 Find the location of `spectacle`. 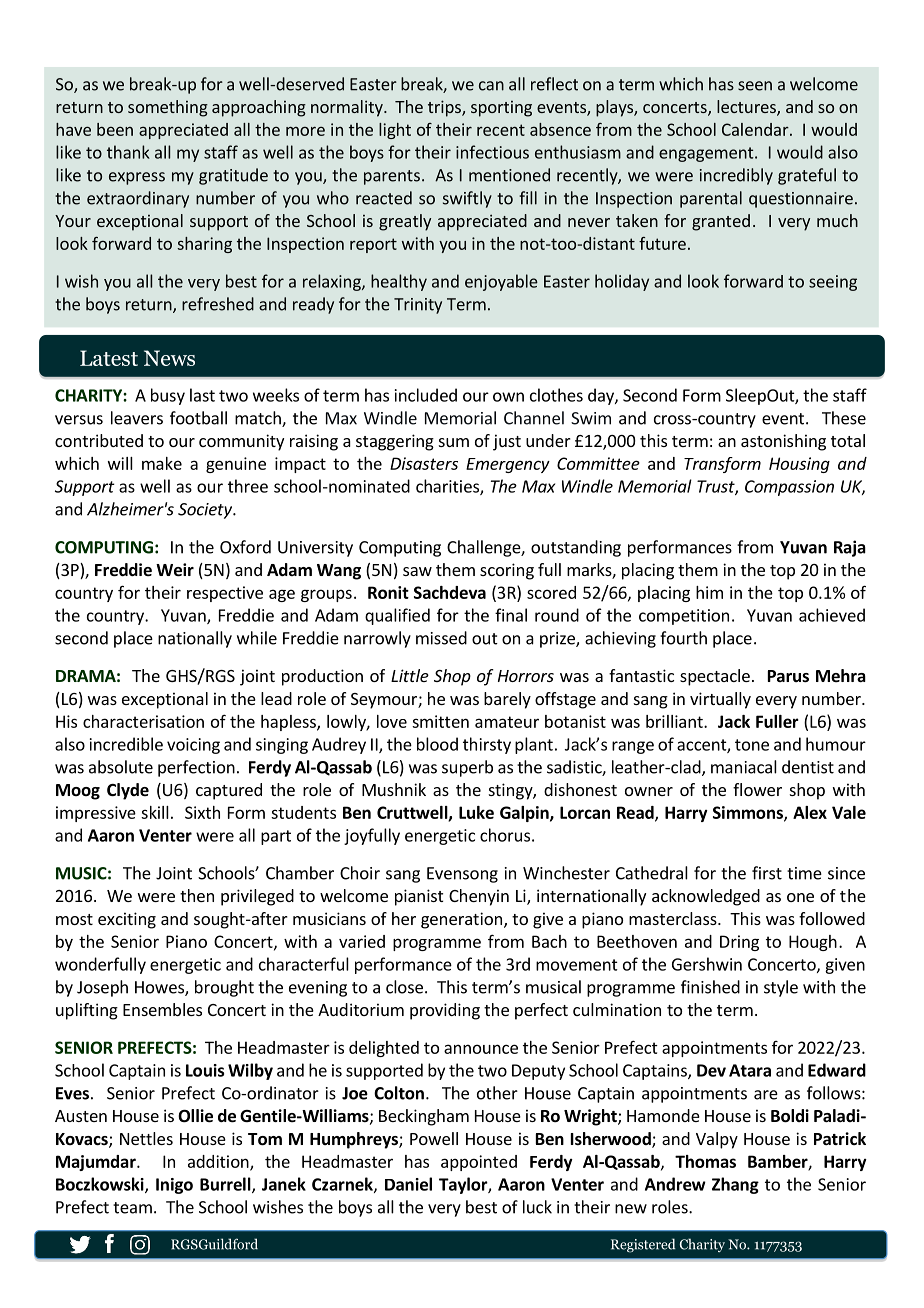

spectacle is located at coordinates (715, 677).
